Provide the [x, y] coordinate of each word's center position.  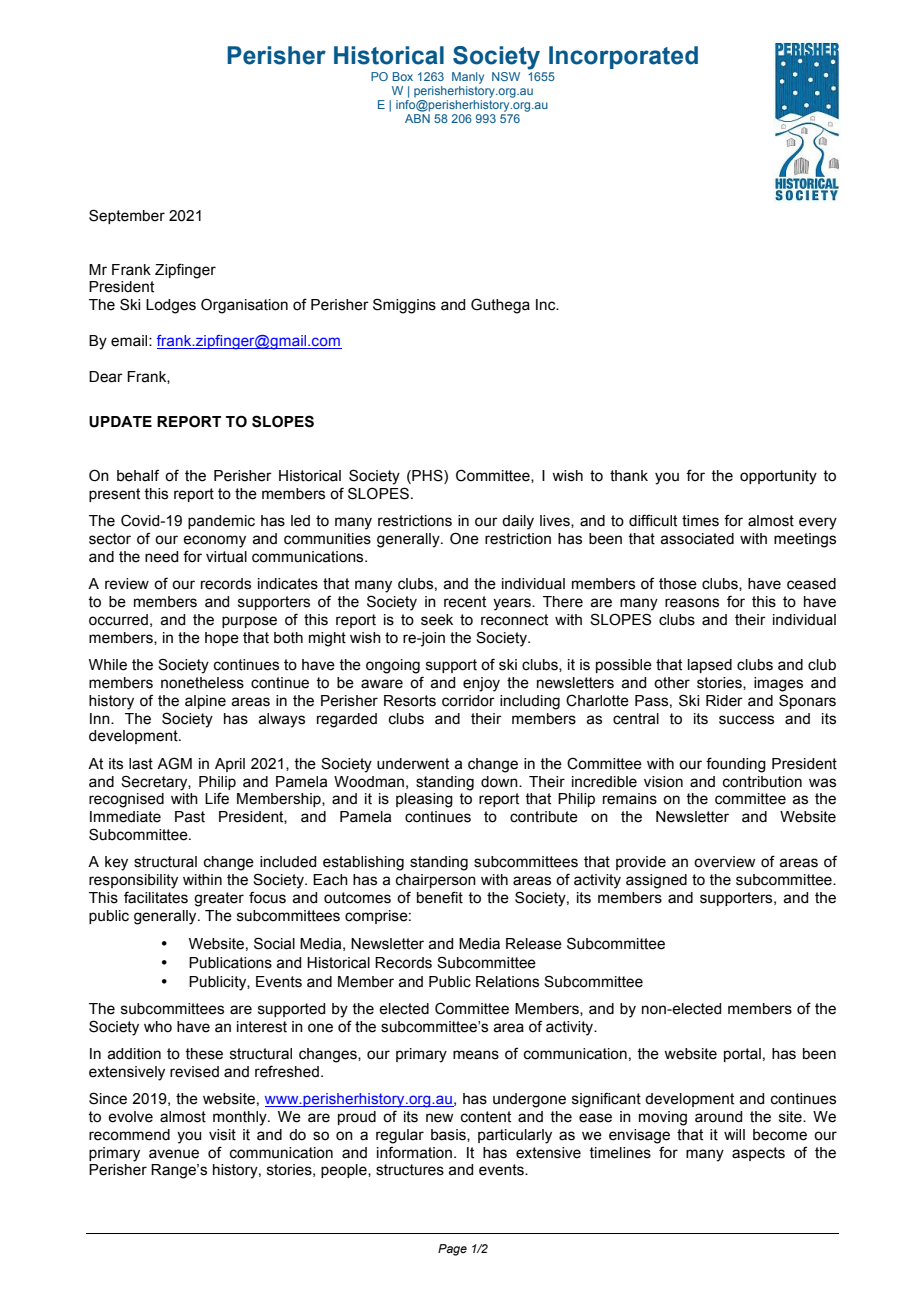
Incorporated [623, 57]
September [127, 216]
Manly [468, 78]
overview [724, 862]
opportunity [778, 477]
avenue [174, 1154]
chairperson [436, 881]
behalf [138, 475]
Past [190, 817]
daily [518, 522]
